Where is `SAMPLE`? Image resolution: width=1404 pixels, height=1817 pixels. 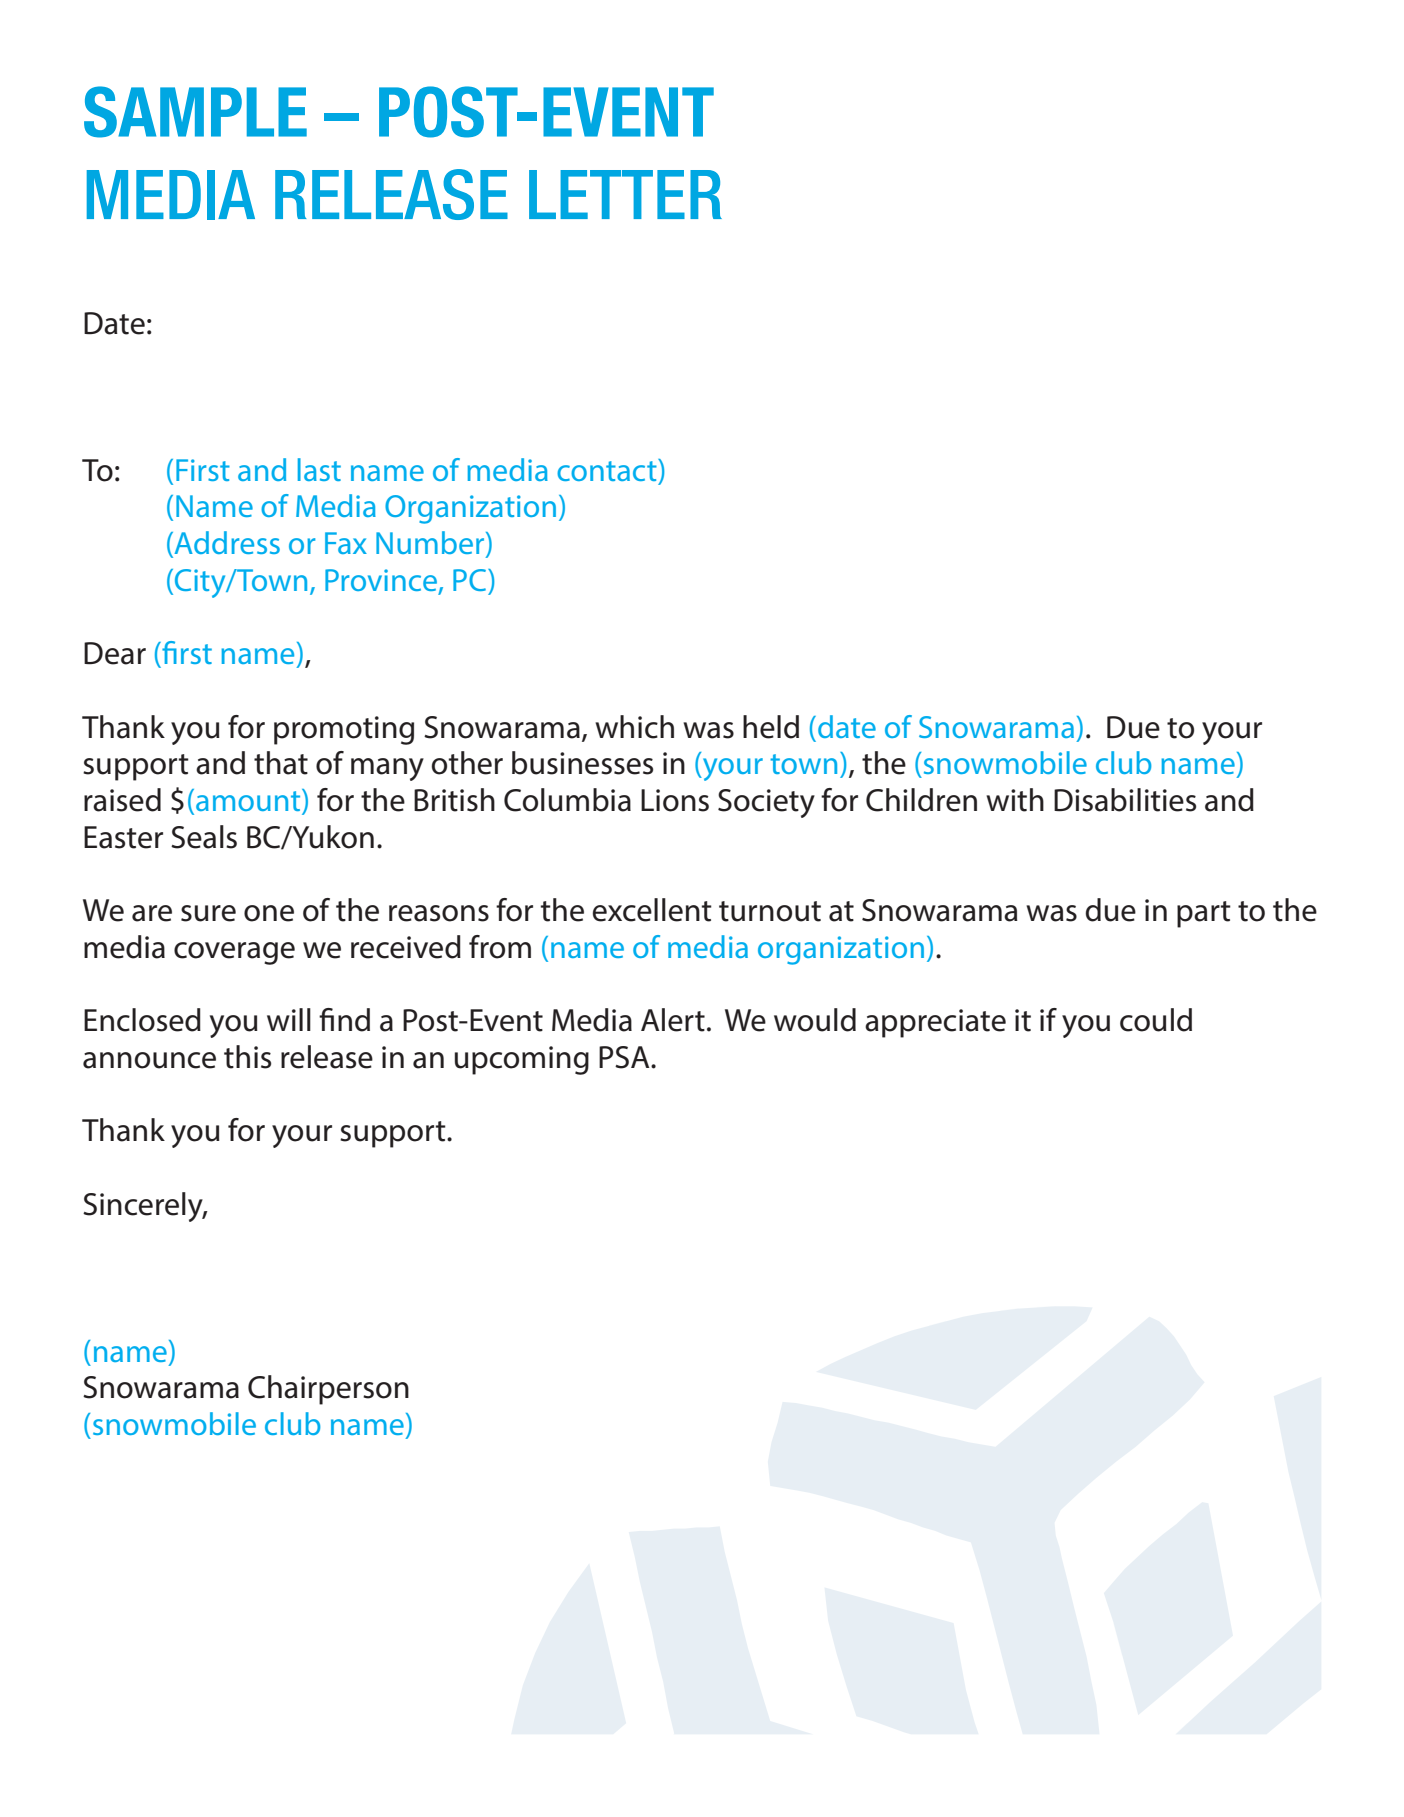
SAMPLE is located at coordinates (195, 112).
